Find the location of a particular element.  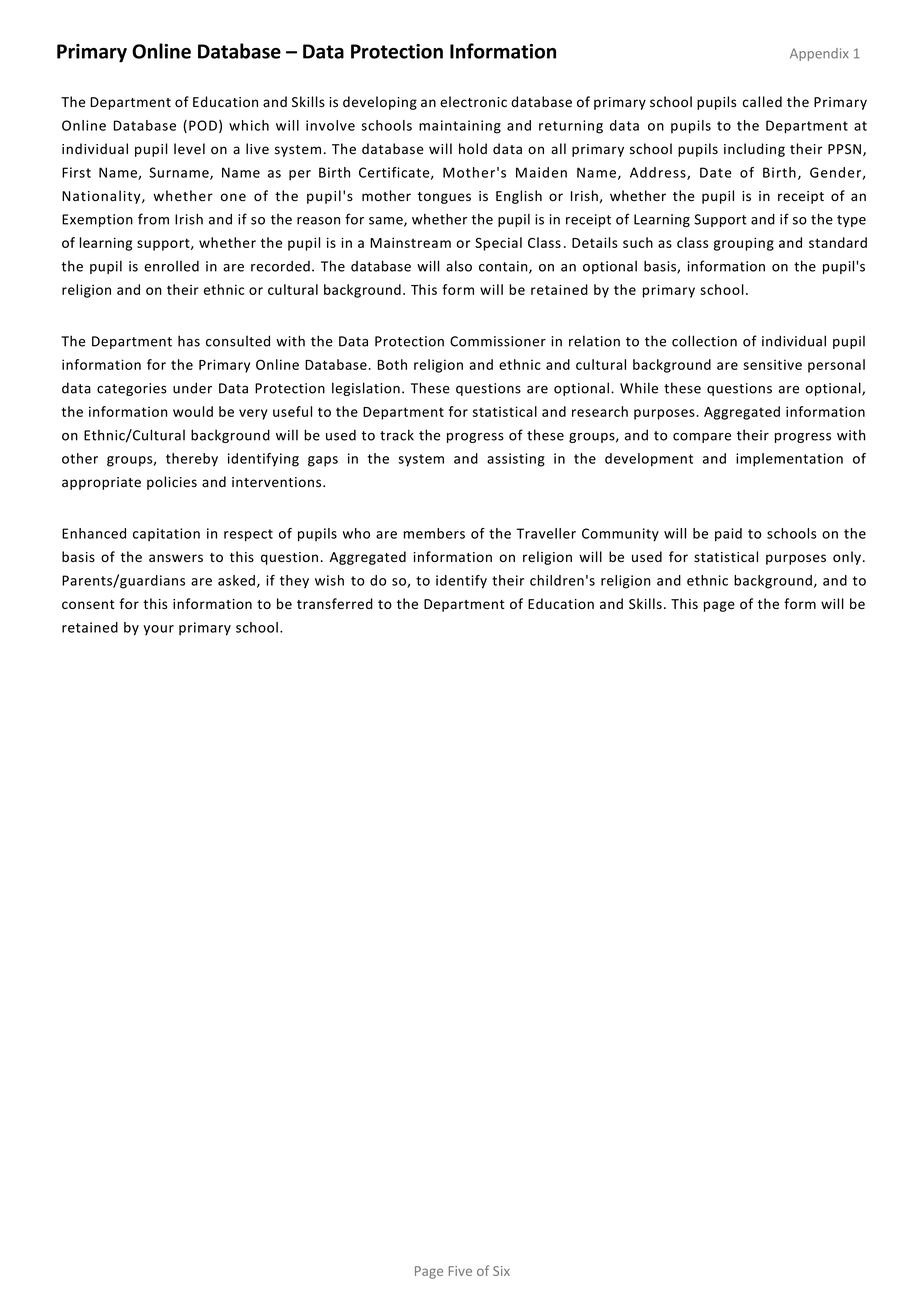

electronic is located at coordinates (473, 102).
